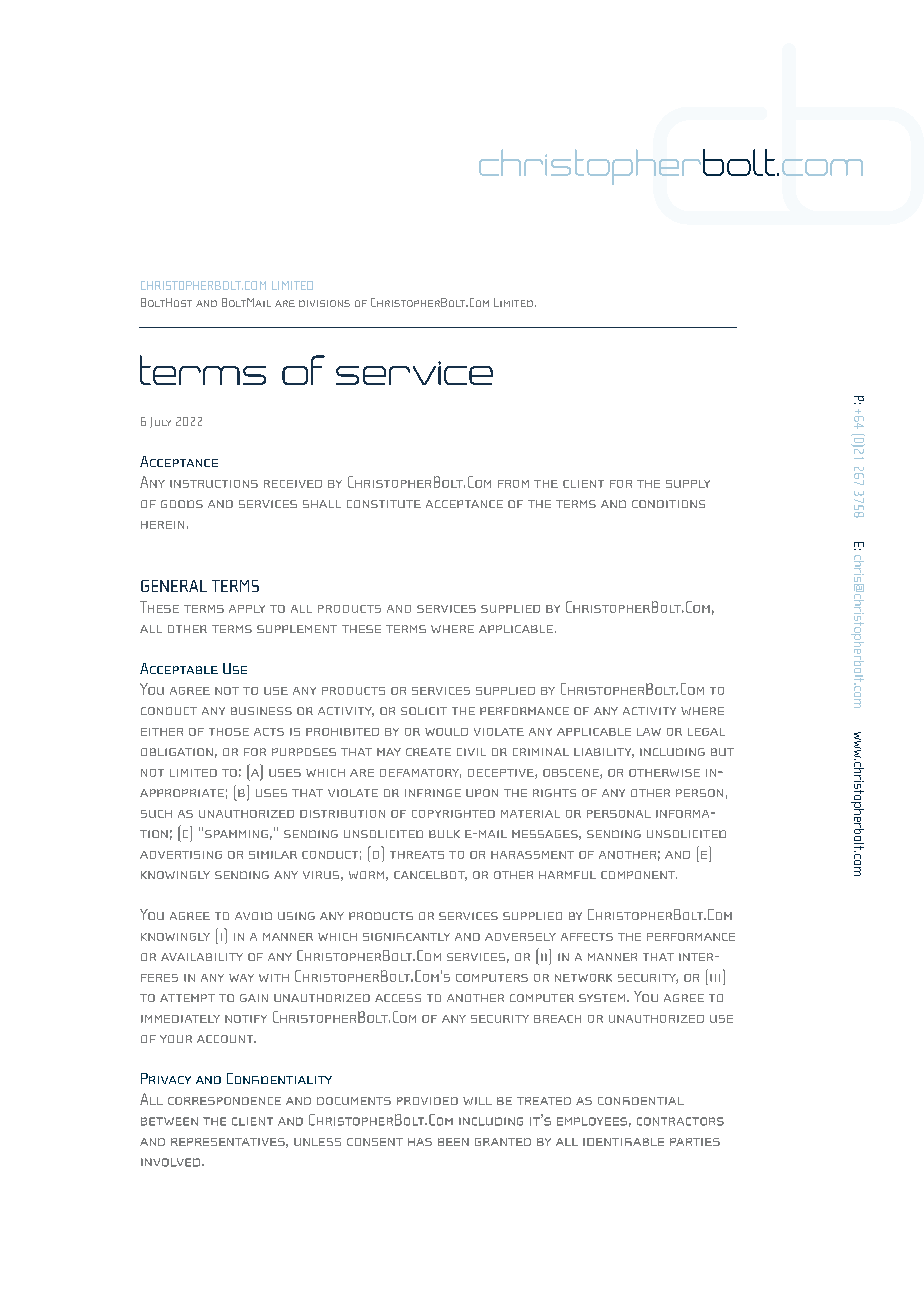  What do you see at coordinates (324, 303) in the page?
I see `divisions` at bounding box center [324, 303].
